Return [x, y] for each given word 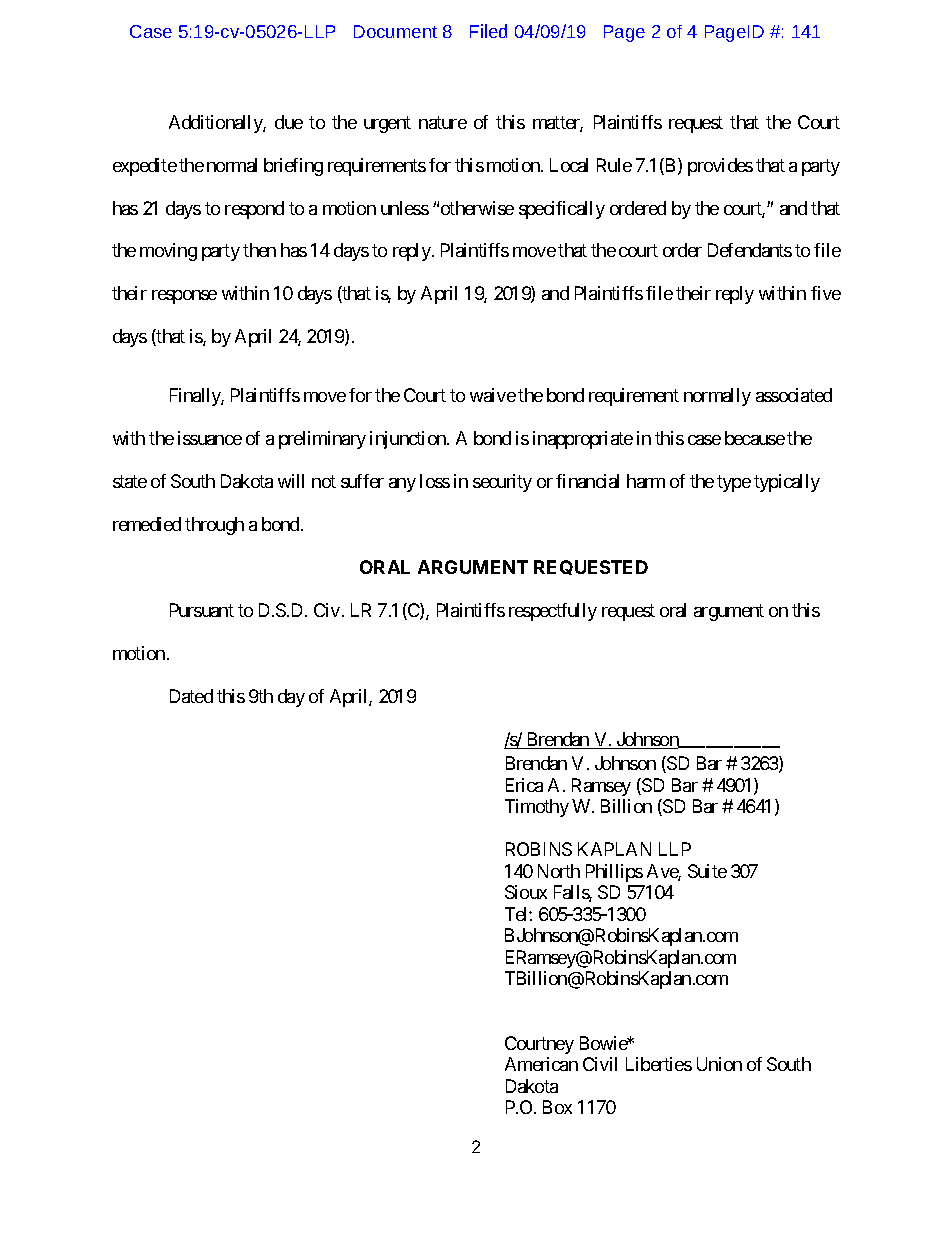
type [734, 483]
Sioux [526, 892]
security [502, 483]
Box [557, 1107]
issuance [210, 438]
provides [720, 167]
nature [443, 122]
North [559, 871]
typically [787, 483]
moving [168, 252]
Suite [707, 871]
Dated [191, 696]
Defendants [750, 250]
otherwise [477, 208]
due [289, 122]
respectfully [553, 612]
